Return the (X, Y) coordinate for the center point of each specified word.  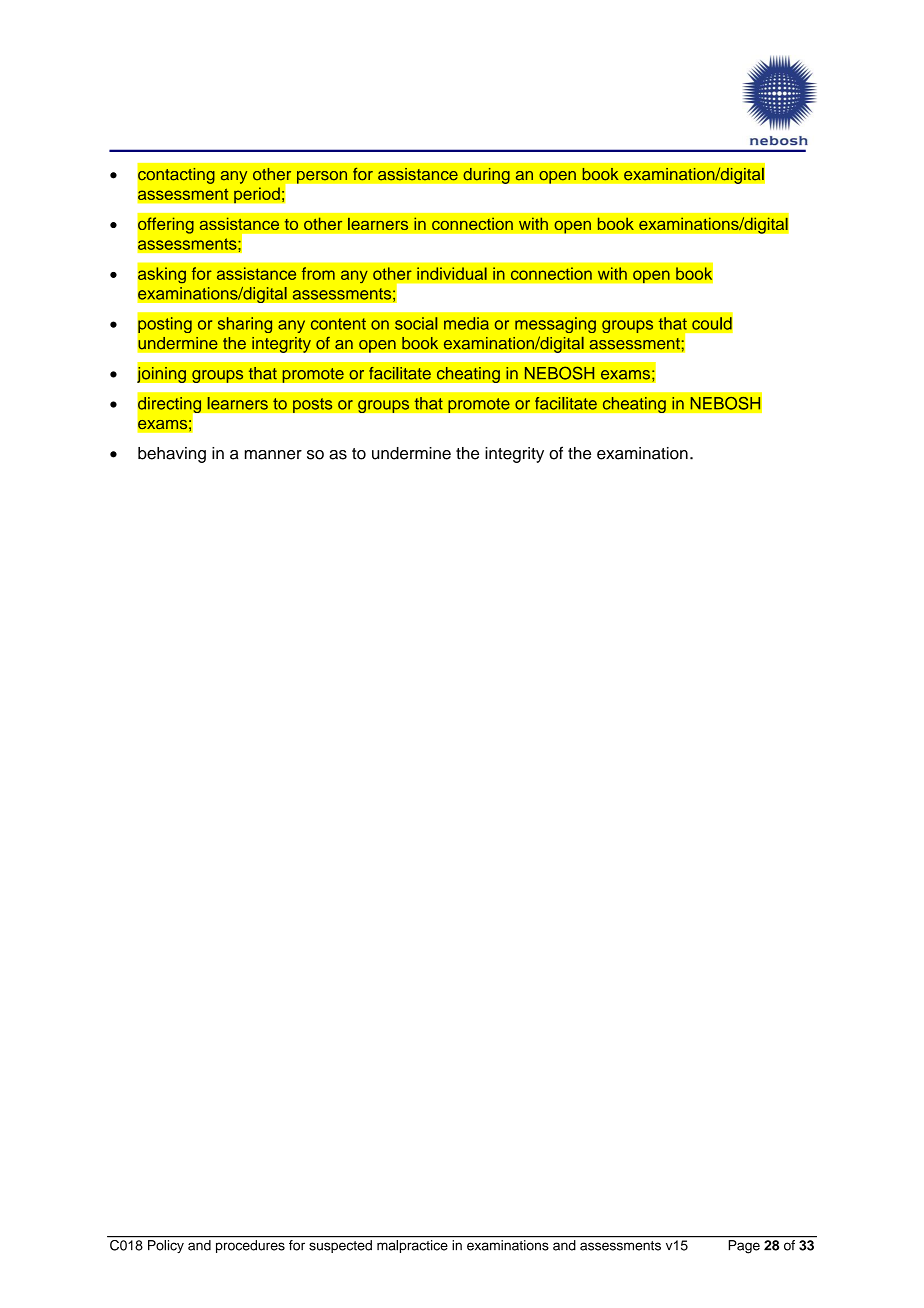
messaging (555, 325)
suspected (340, 1246)
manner (273, 455)
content (338, 324)
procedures (250, 1246)
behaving (172, 455)
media (466, 323)
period (257, 195)
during (486, 175)
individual (452, 273)
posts (313, 405)
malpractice (412, 1246)
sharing (245, 325)
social (416, 323)
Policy (166, 1246)
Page (744, 1246)
